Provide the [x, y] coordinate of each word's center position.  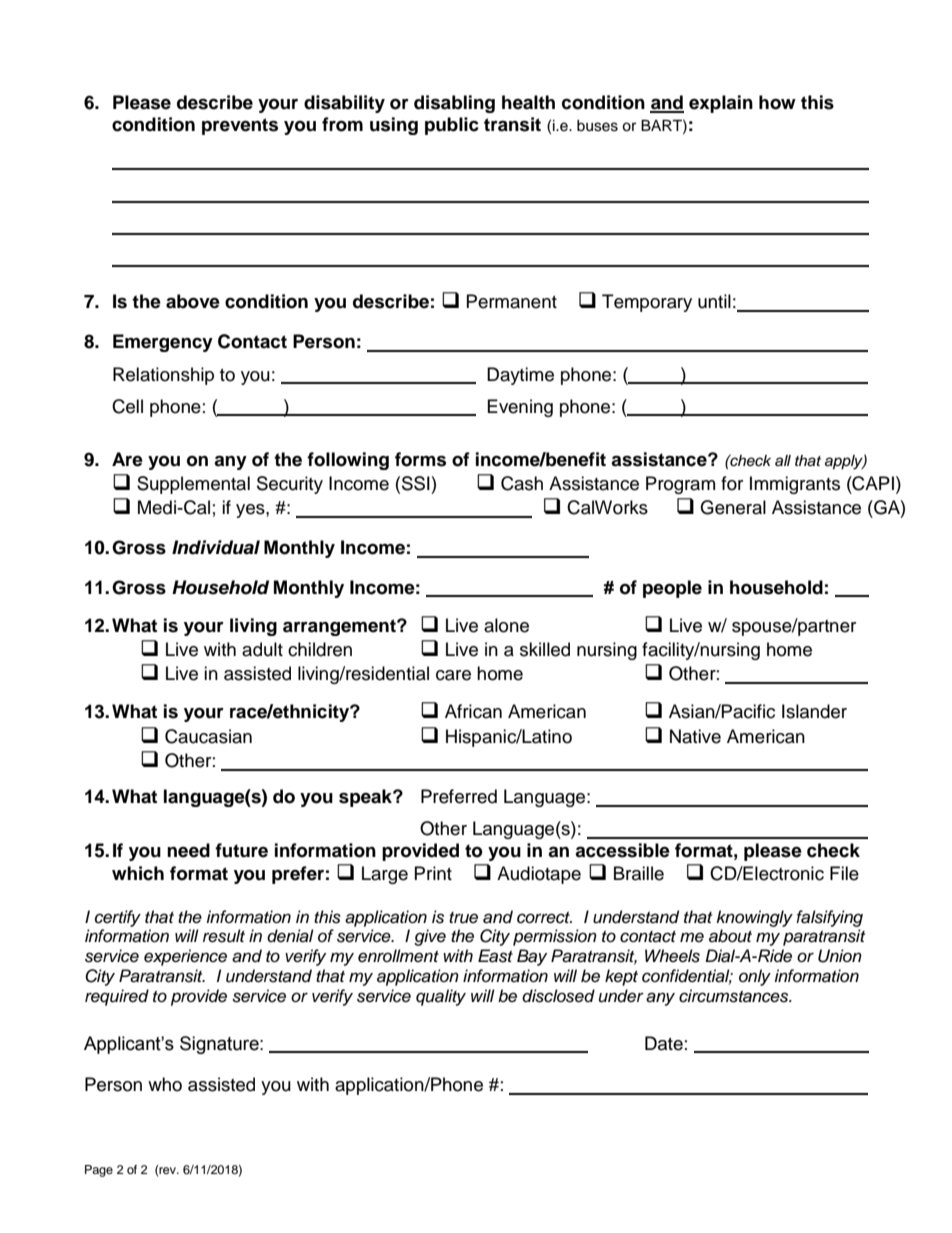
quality [441, 997]
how [777, 102]
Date [664, 1043]
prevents [240, 126]
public [452, 126]
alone [506, 625]
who [165, 1084]
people [672, 589]
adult [262, 649]
